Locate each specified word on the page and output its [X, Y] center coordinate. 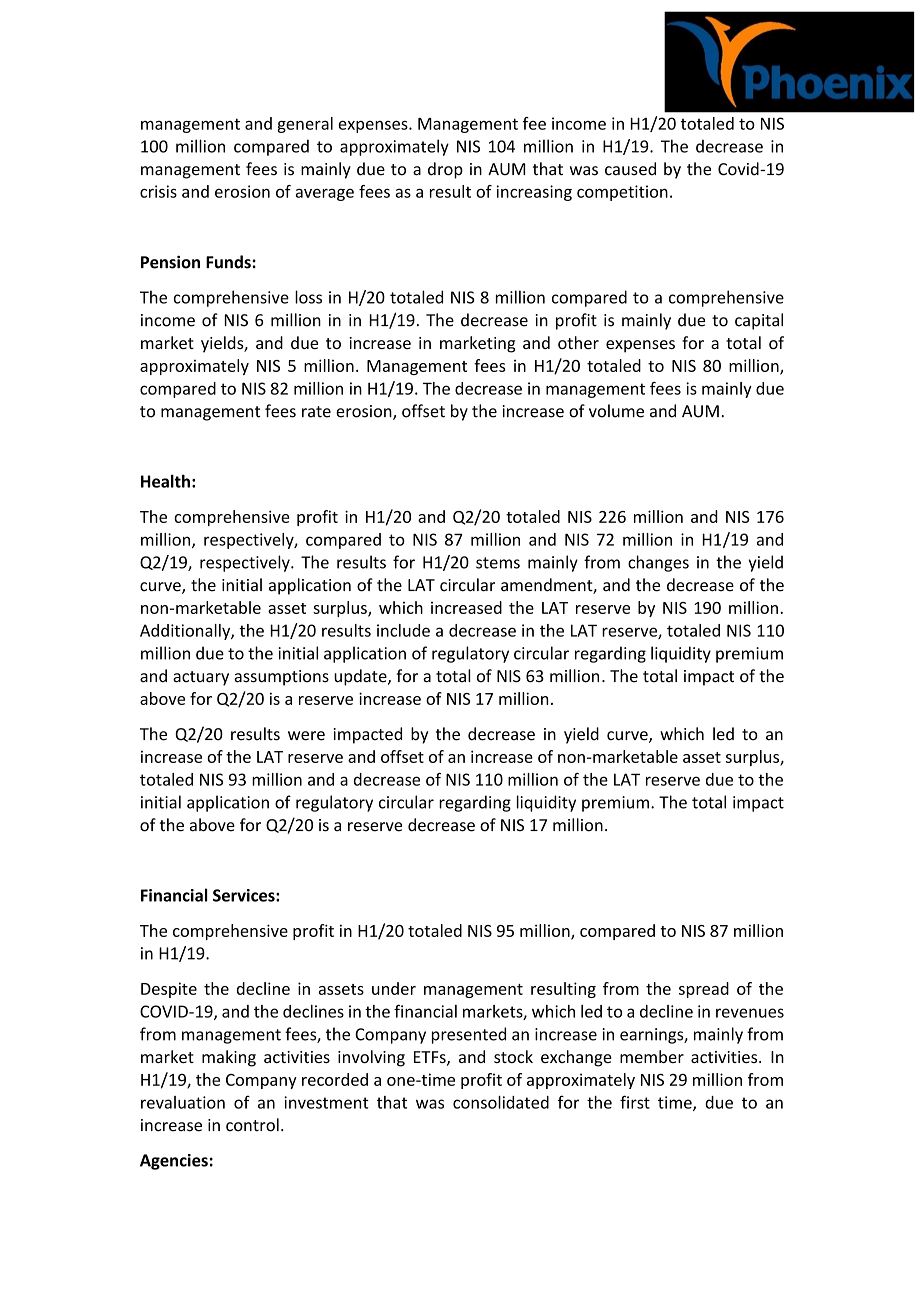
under [394, 988]
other [578, 342]
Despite [169, 990]
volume [616, 411]
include [403, 630]
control [252, 1125]
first [635, 1102]
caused [630, 169]
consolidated [501, 1102]
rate [316, 412]
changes [658, 563]
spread [704, 990]
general [305, 125]
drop [445, 170]
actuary [201, 678]
